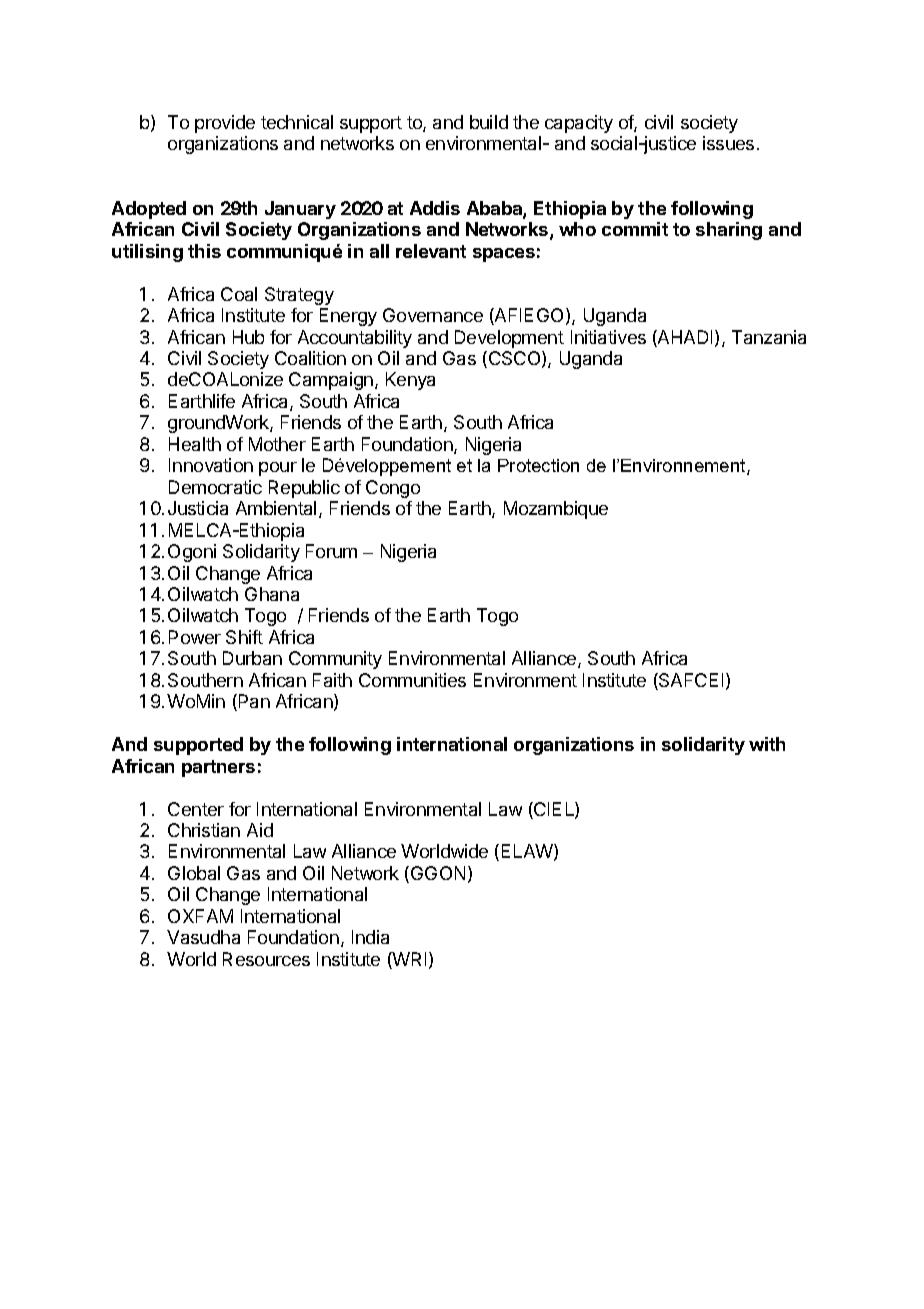  What do you see at coordinates (489, 122) in the page?
I see `build` at bounding box center [489, 122].
